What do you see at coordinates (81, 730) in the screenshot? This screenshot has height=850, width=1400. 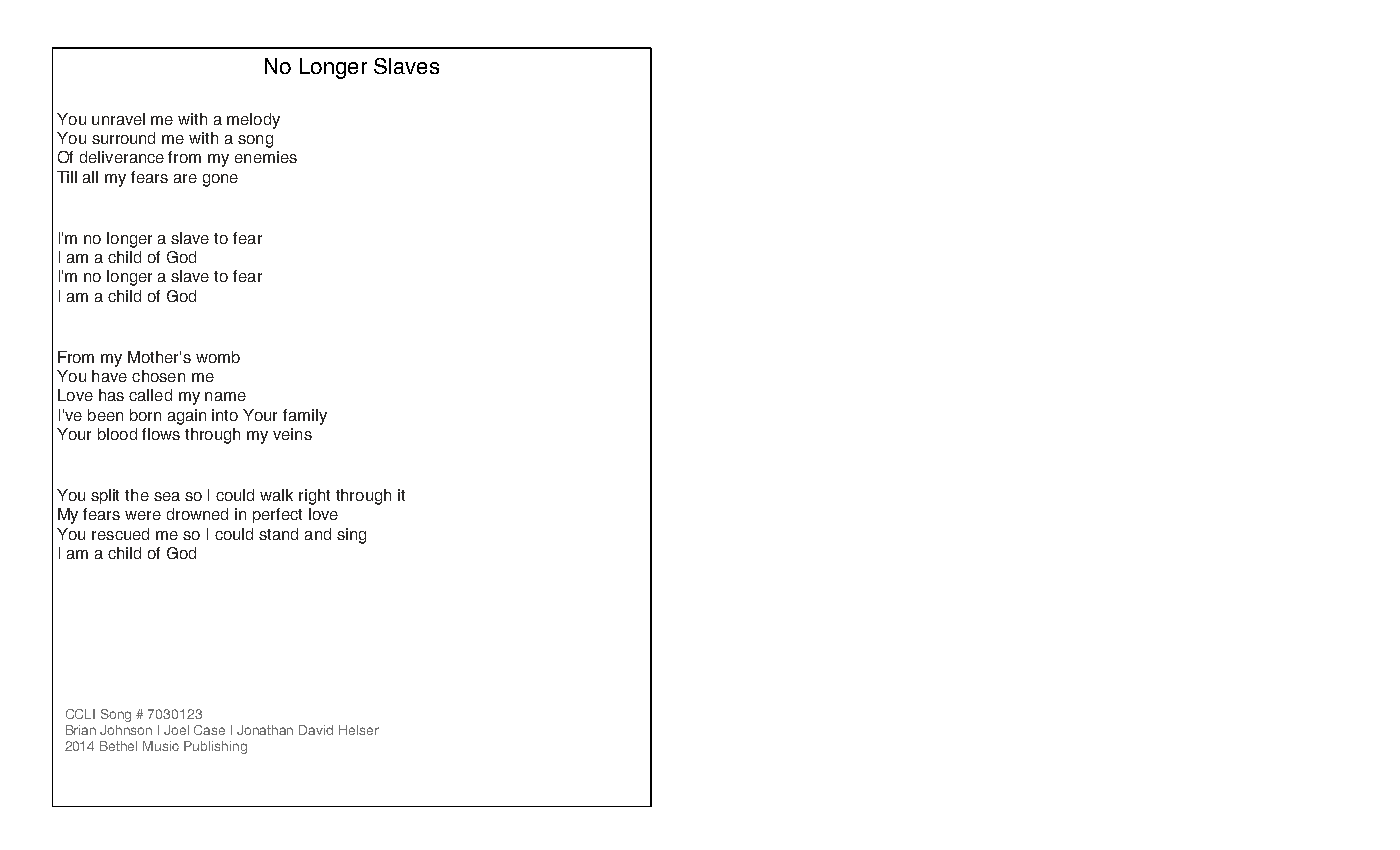 I see `Brian` at bounding box center [81, 730].
